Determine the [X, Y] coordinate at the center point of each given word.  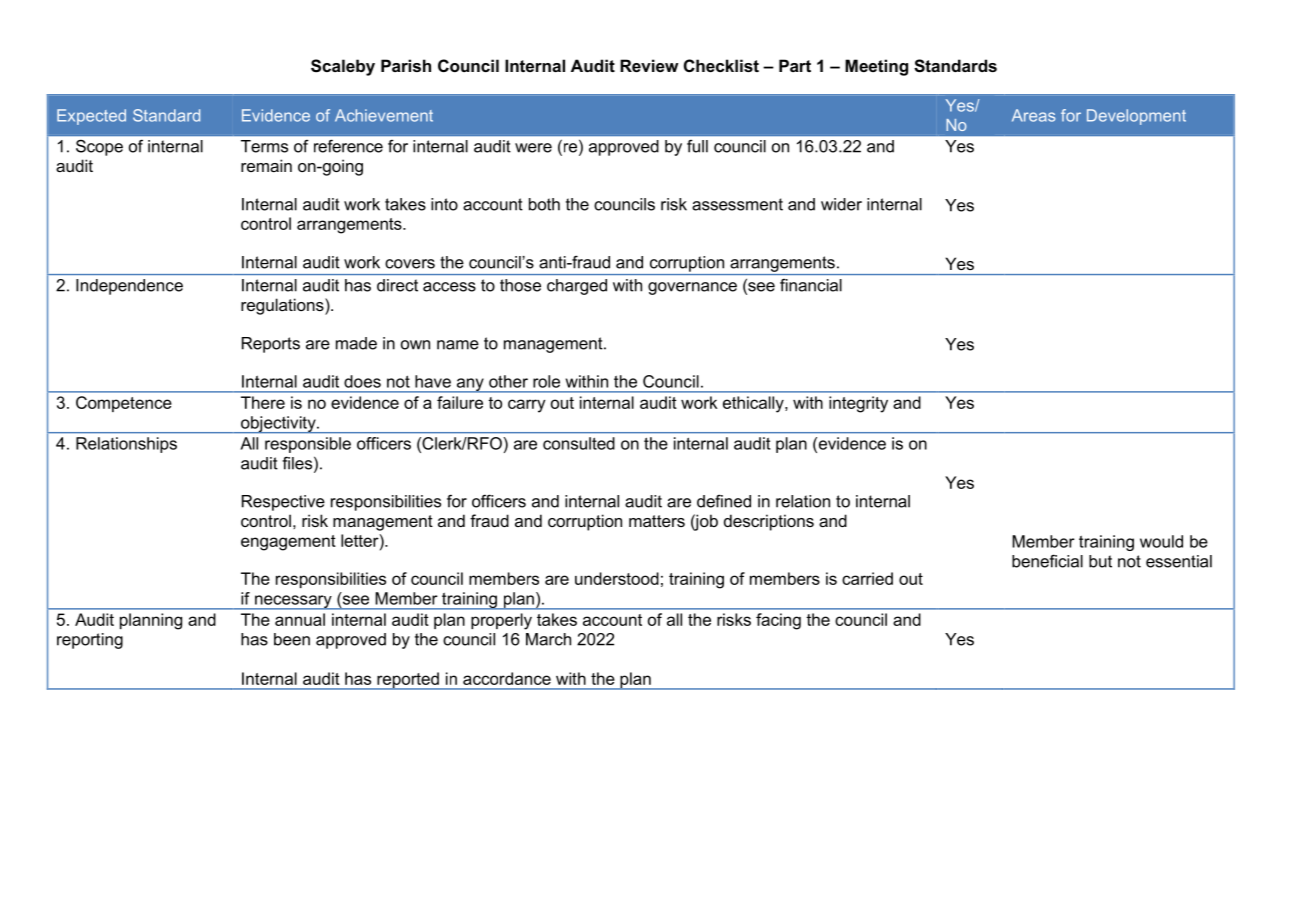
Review [649, 65]
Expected [91, 117]
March [548, 639]
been [292, 639]
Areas [1033, 115]
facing [778, 621]
